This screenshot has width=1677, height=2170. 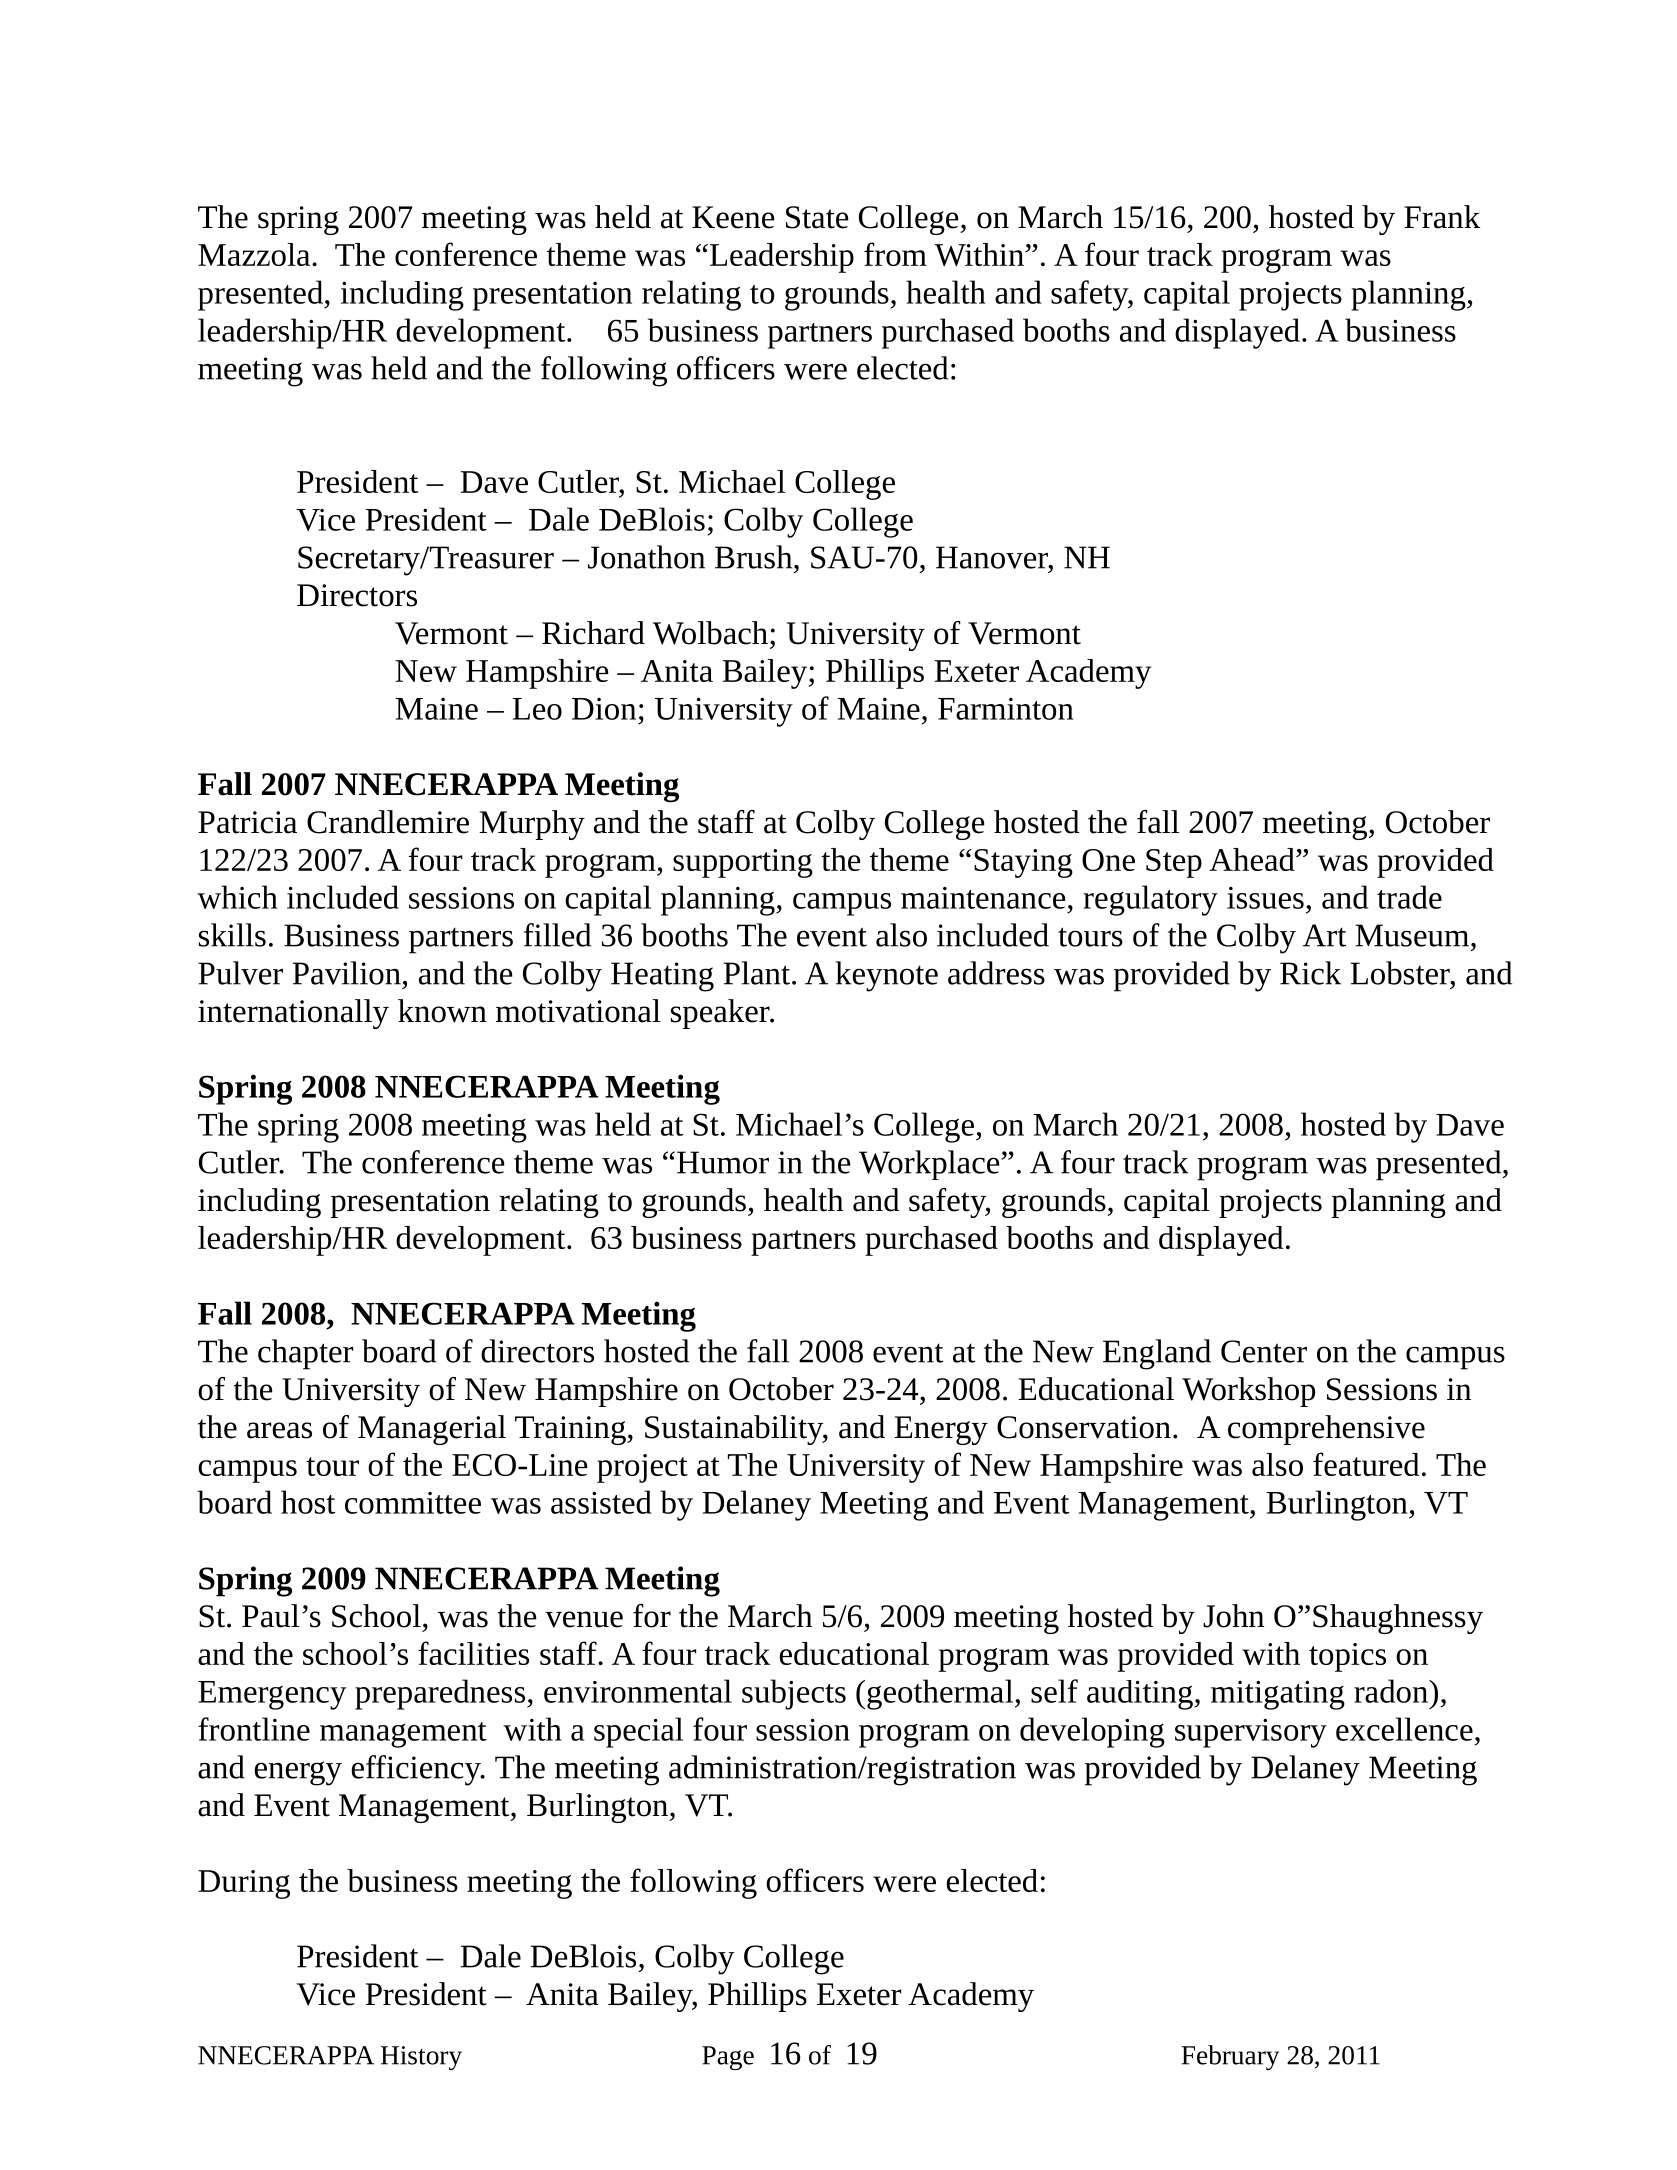 What do you see at coordinates (1326, 1430) in the screenshot?
I see `comprehensive` at bounding box center [1326, 1430].
